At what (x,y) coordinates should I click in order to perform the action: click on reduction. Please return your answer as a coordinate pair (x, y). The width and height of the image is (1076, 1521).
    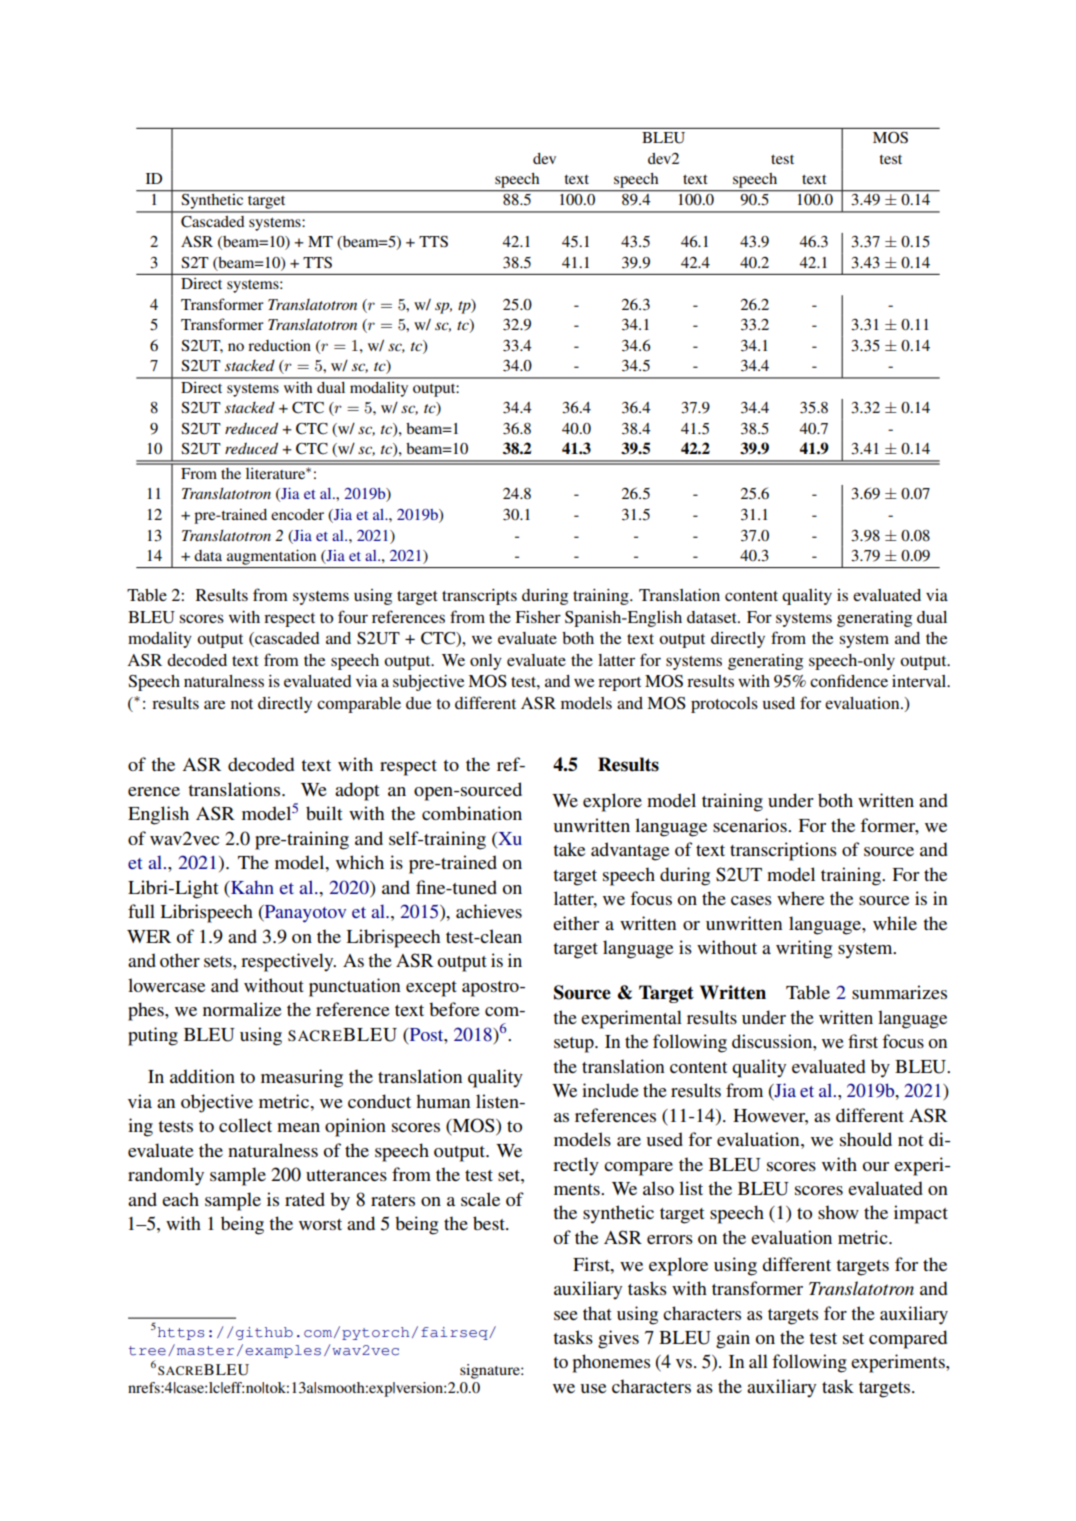
    Looking at the image, I should click on (279, 345).
